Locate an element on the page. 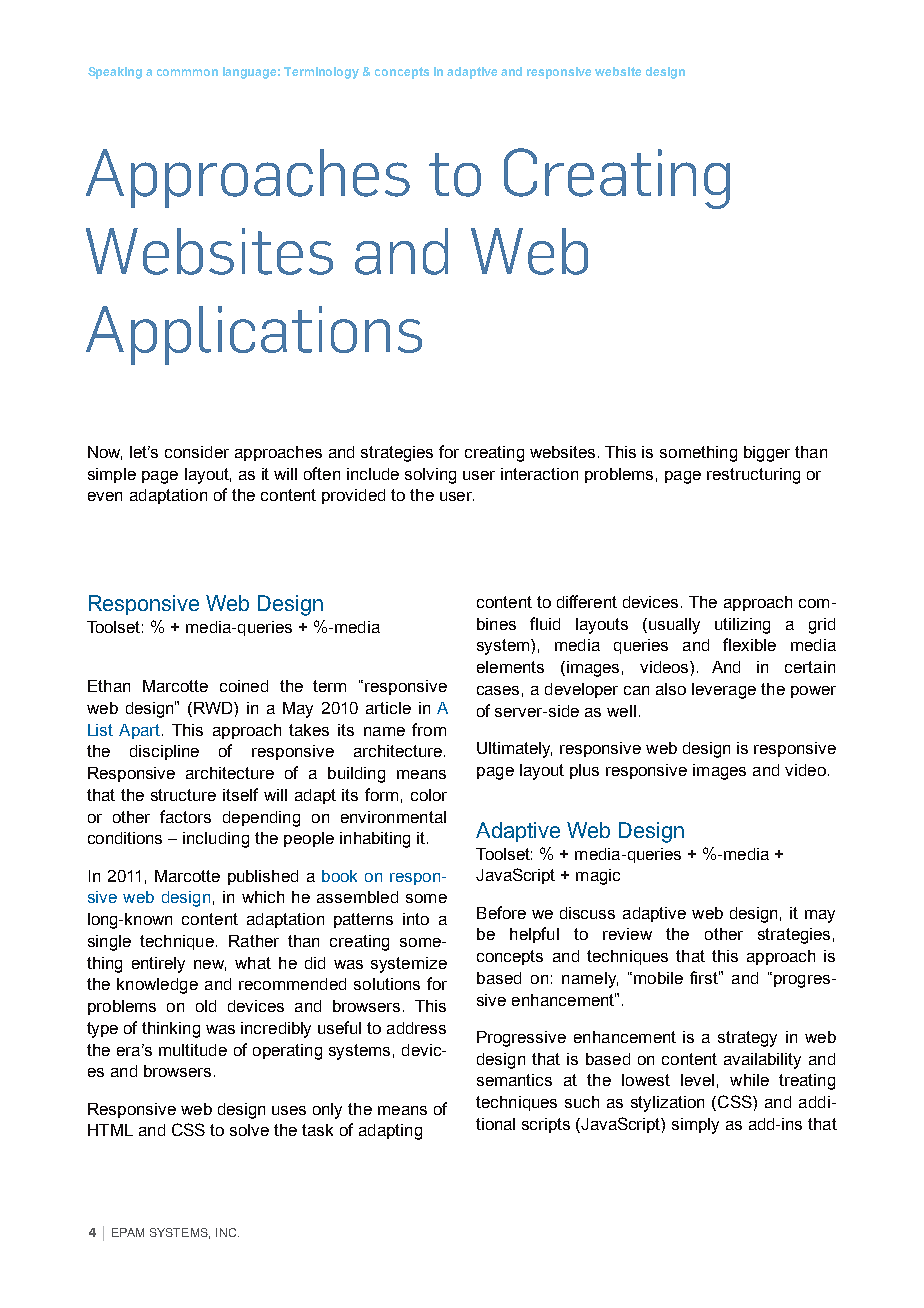 This page has width=924, height=1308. flexible is located at coordinates (749, 644).
